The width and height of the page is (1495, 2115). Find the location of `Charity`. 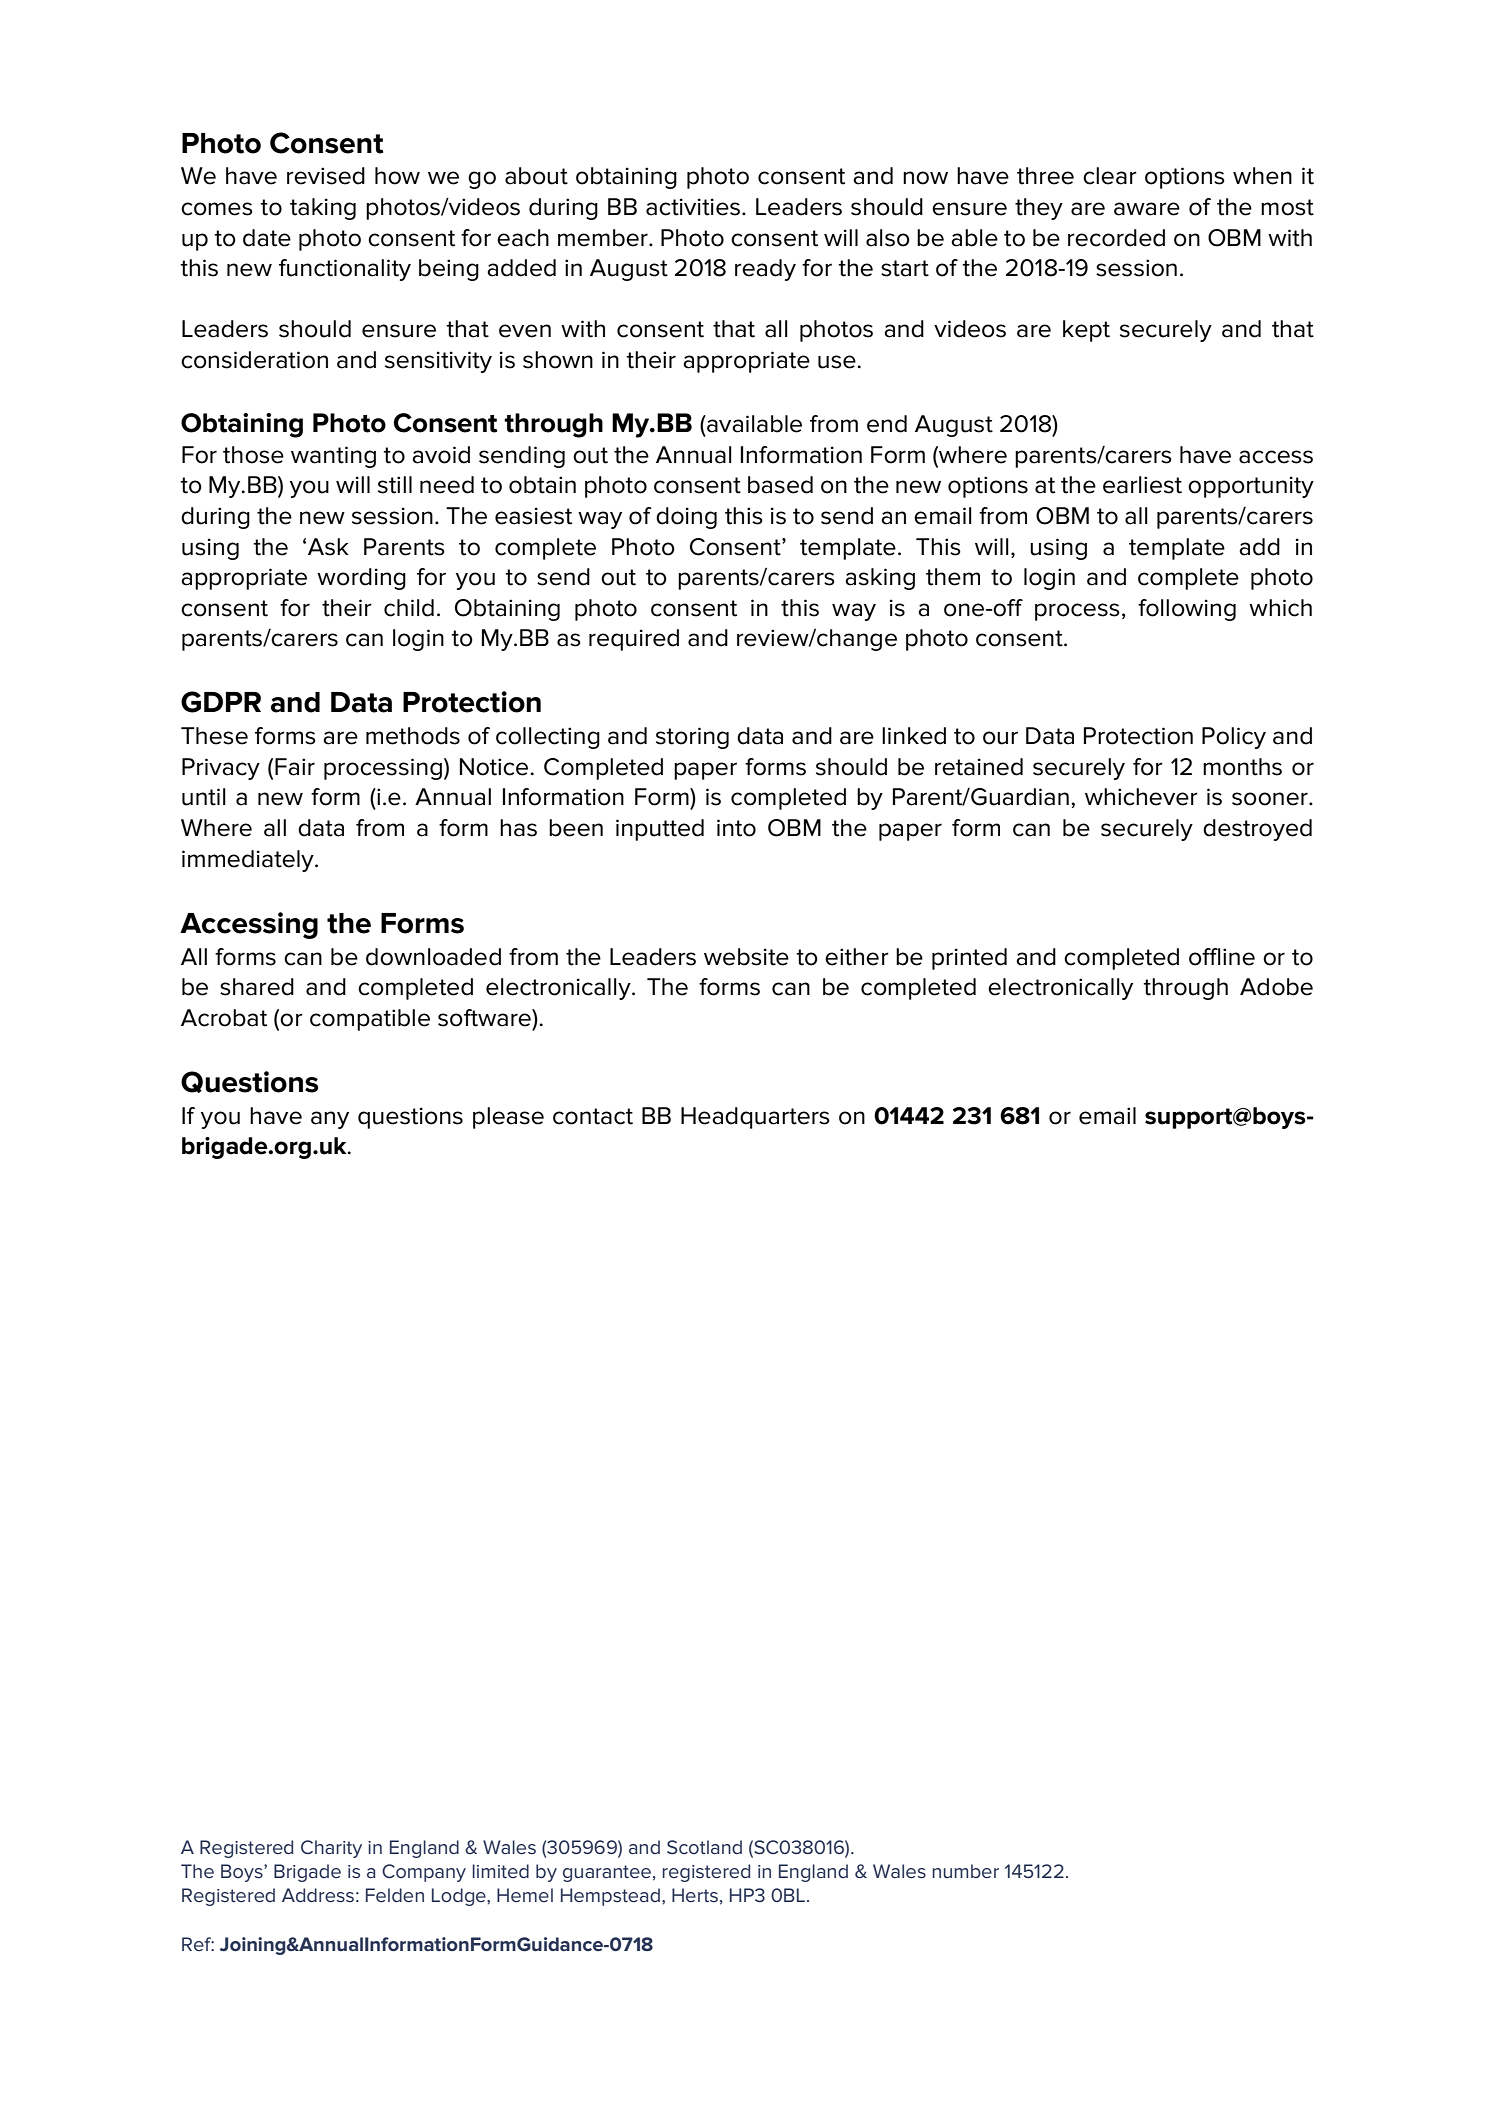

Charity is located at coordinates (331, 1849).
